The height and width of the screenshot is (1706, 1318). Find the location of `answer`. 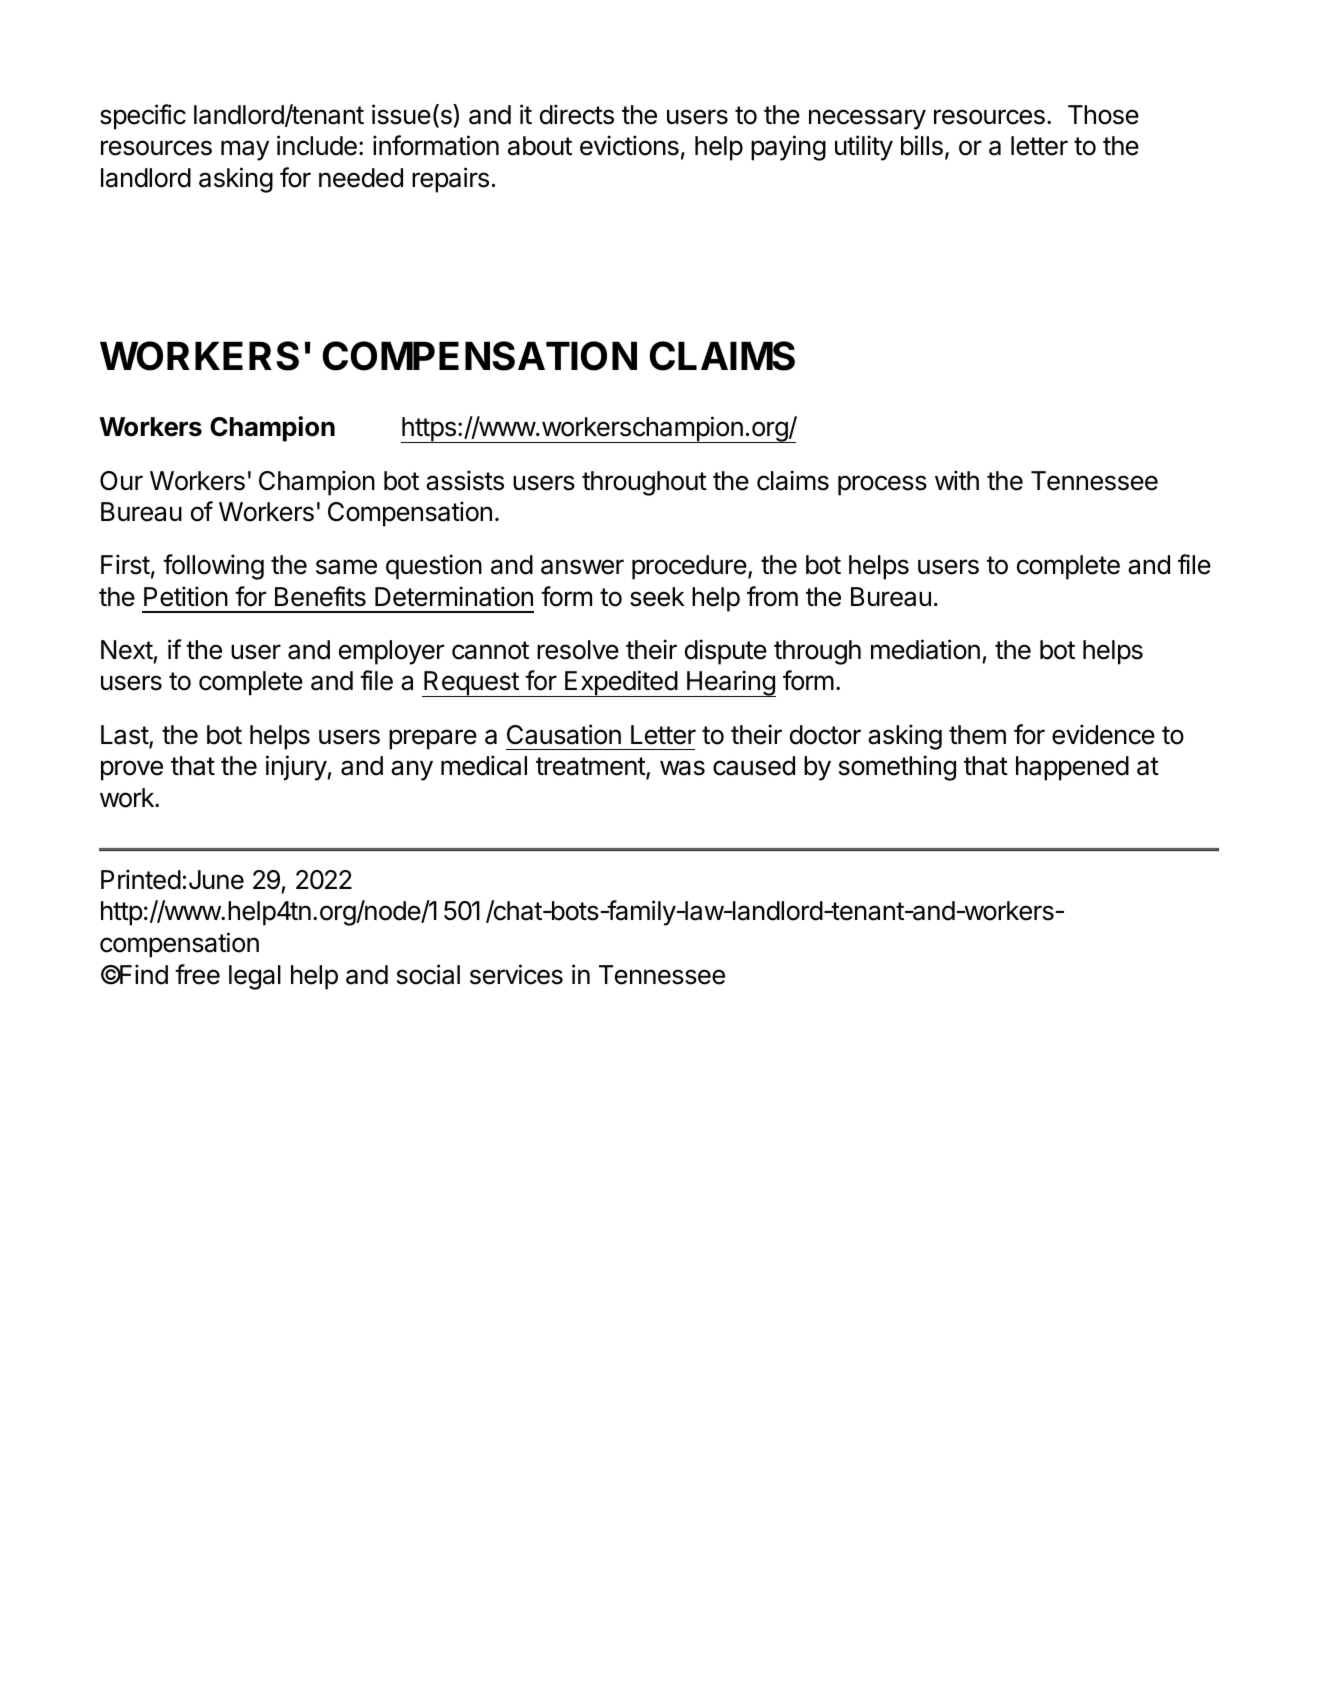

answer is located at coordinates (582, 567).
